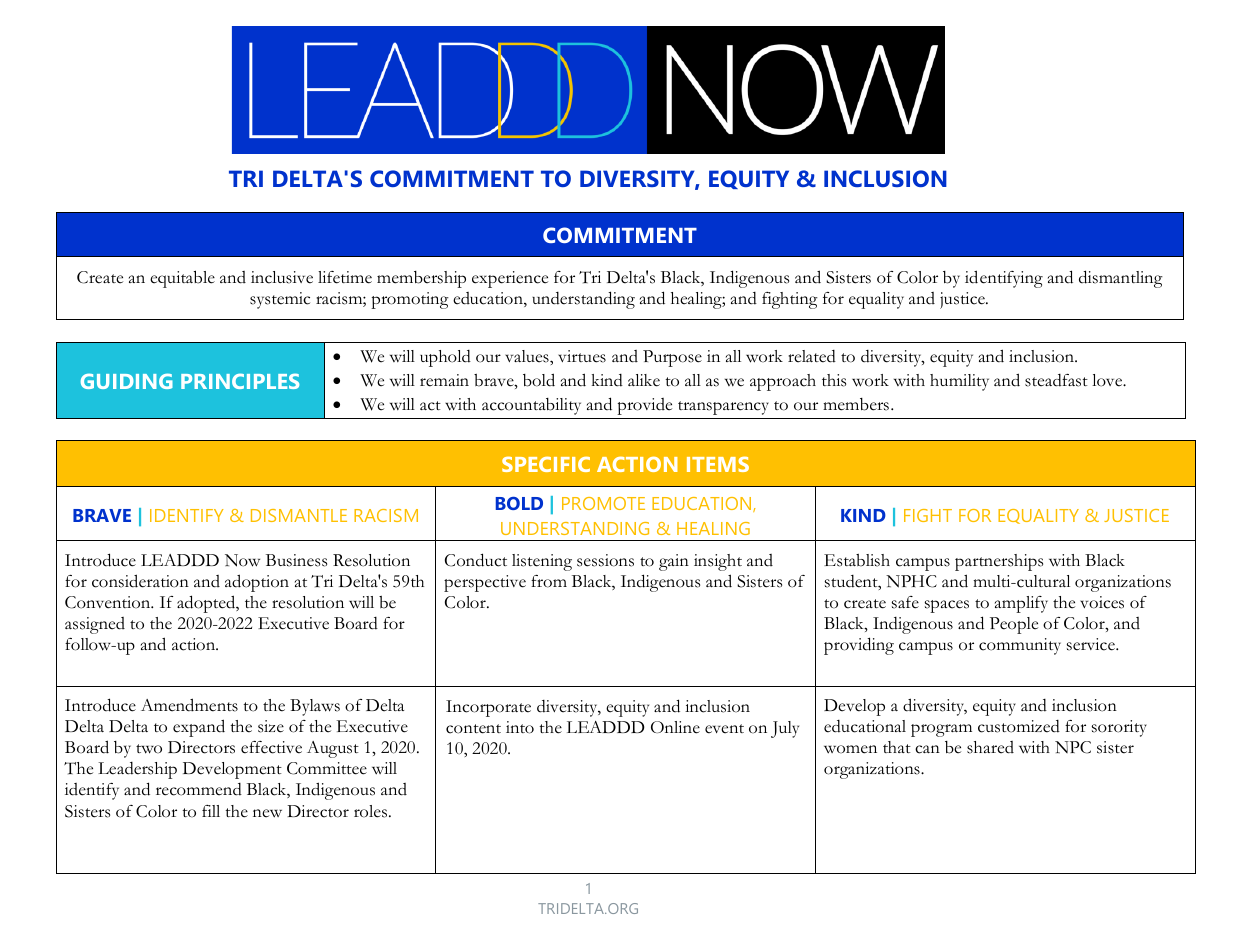 This screenshot has height=952, width=1233. What do you see at coordinates (242, 560) in the screenshot?
I see `Now` at bounding box center [242, 560].
